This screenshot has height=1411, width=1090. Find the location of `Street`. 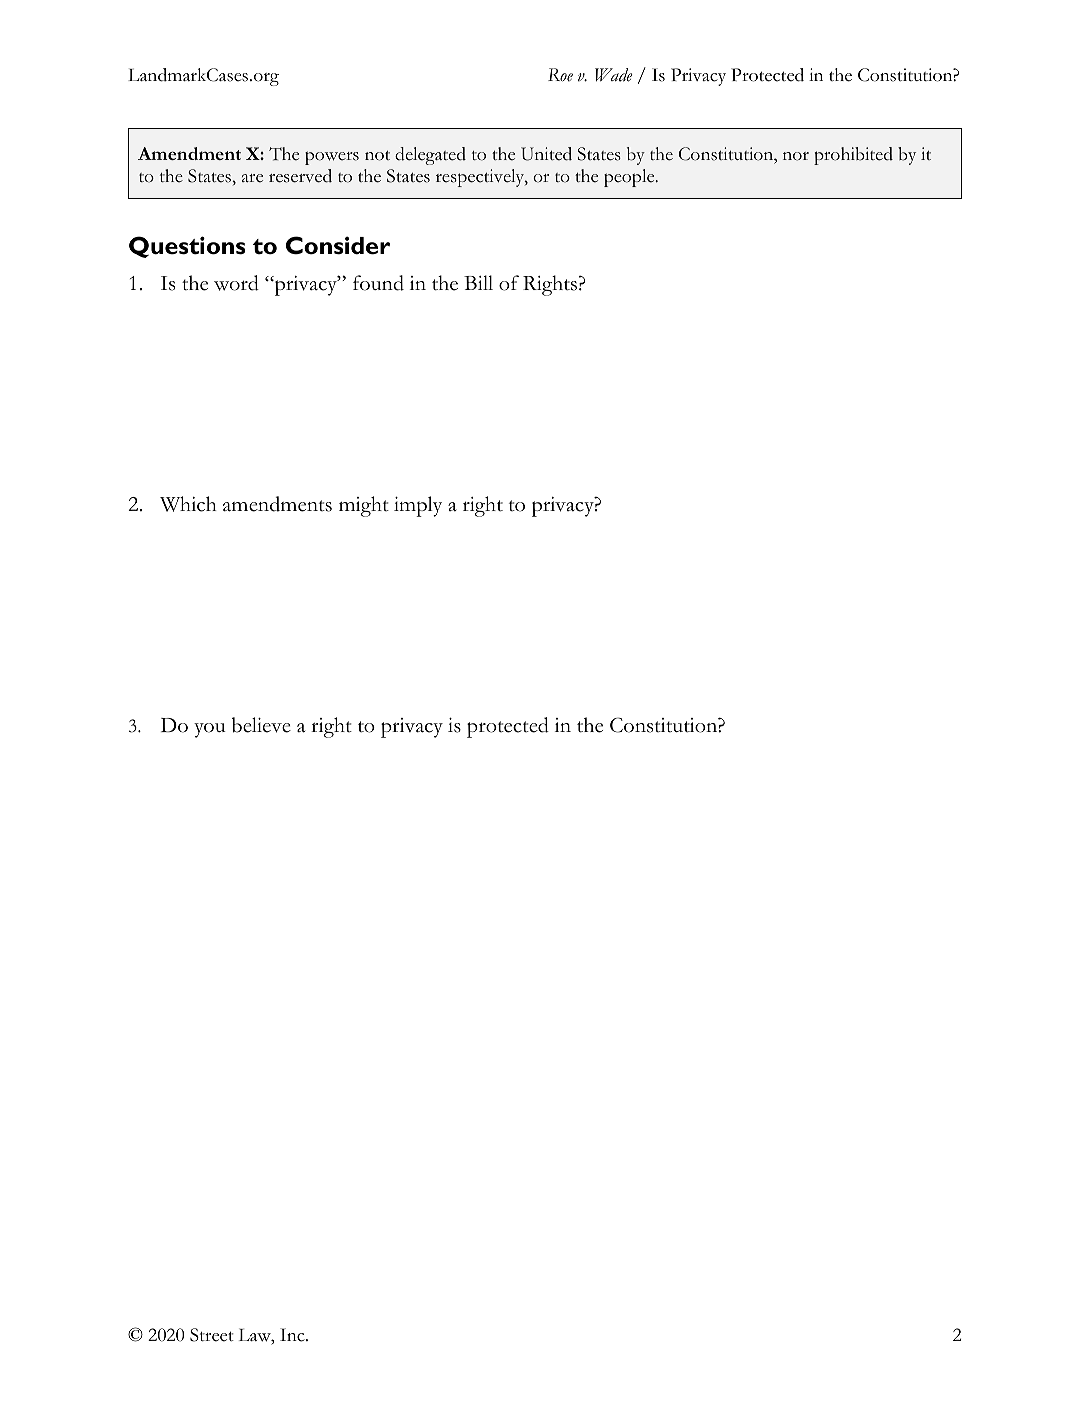

Street is located at coordinates (212, 1335).
